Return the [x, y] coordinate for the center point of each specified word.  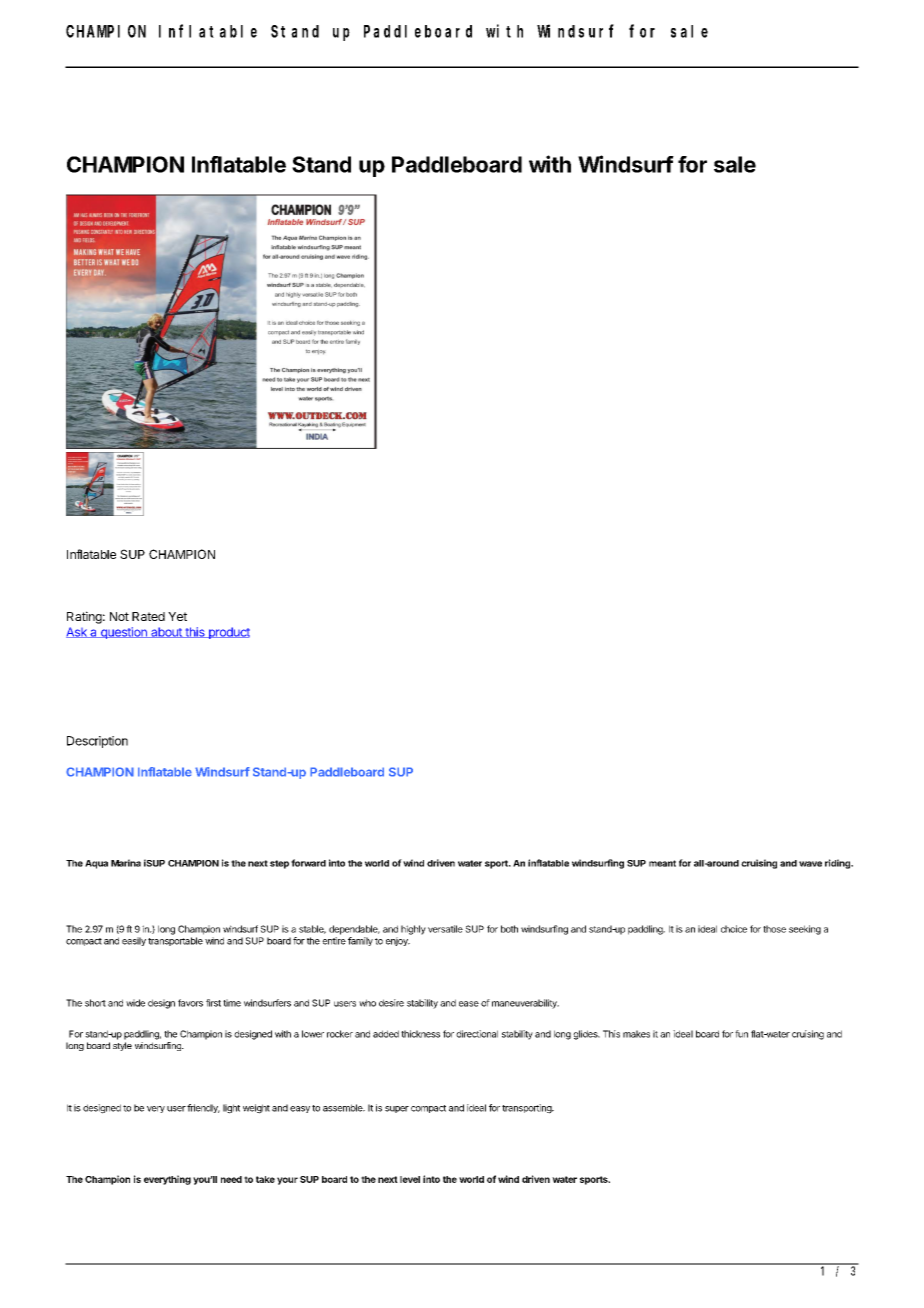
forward [308, 863]
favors [190, 1003]
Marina [126, 863]
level [410, 1179]
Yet [177, 616]
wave [810, 864]
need [231, 1179]
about [166, 632]
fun [741, 1034]
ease [469, 1004]
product [228, 633]
